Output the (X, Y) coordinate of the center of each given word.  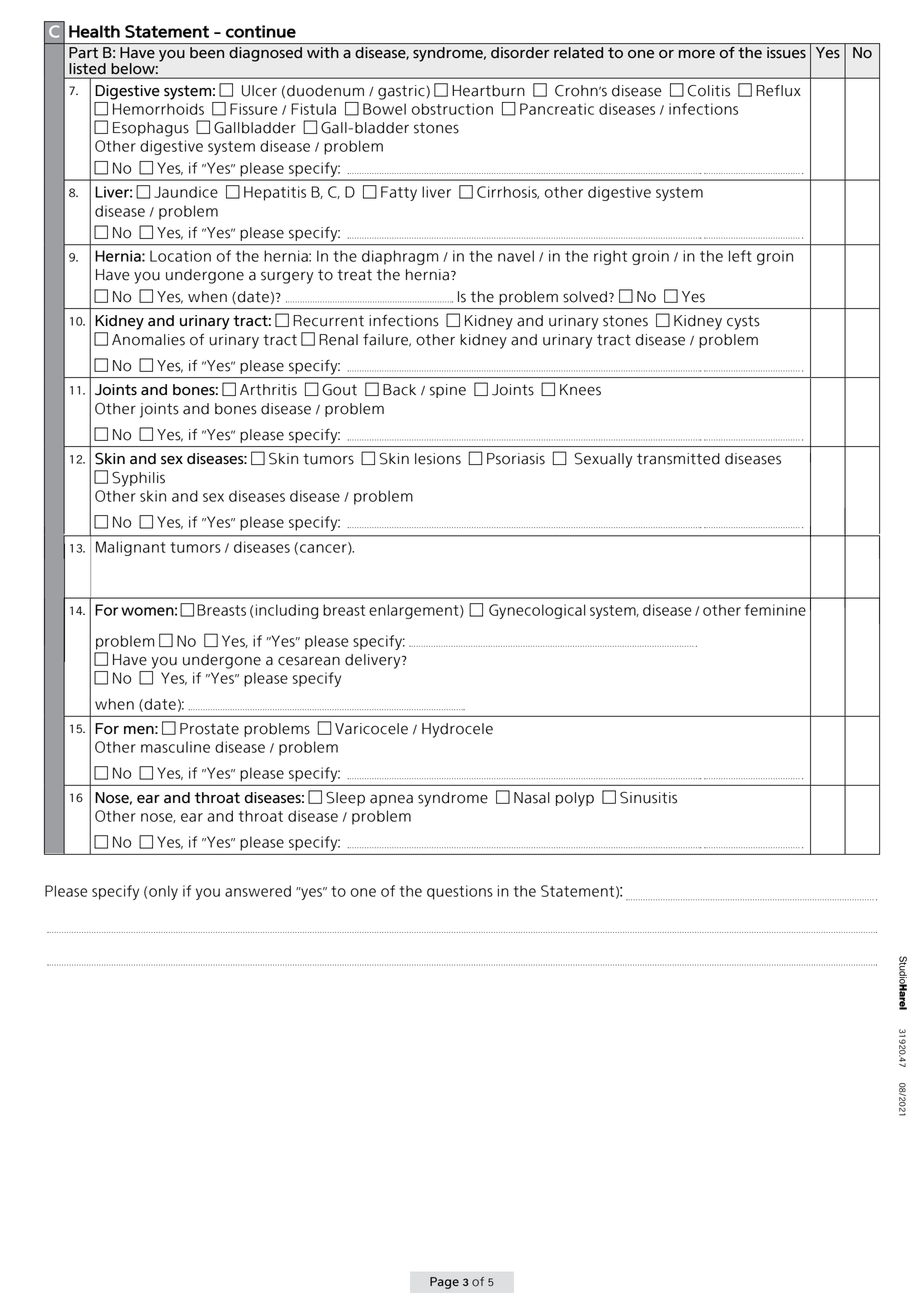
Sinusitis (648, 797)
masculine (175, 747)
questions (460, 892)
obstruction (452, 109)
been (207, 52)
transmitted (678, 459)
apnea (391, 800)
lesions (438, 459)
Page (444, 1283)
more (697, 54)
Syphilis (138, 479)
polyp (575, 799)
